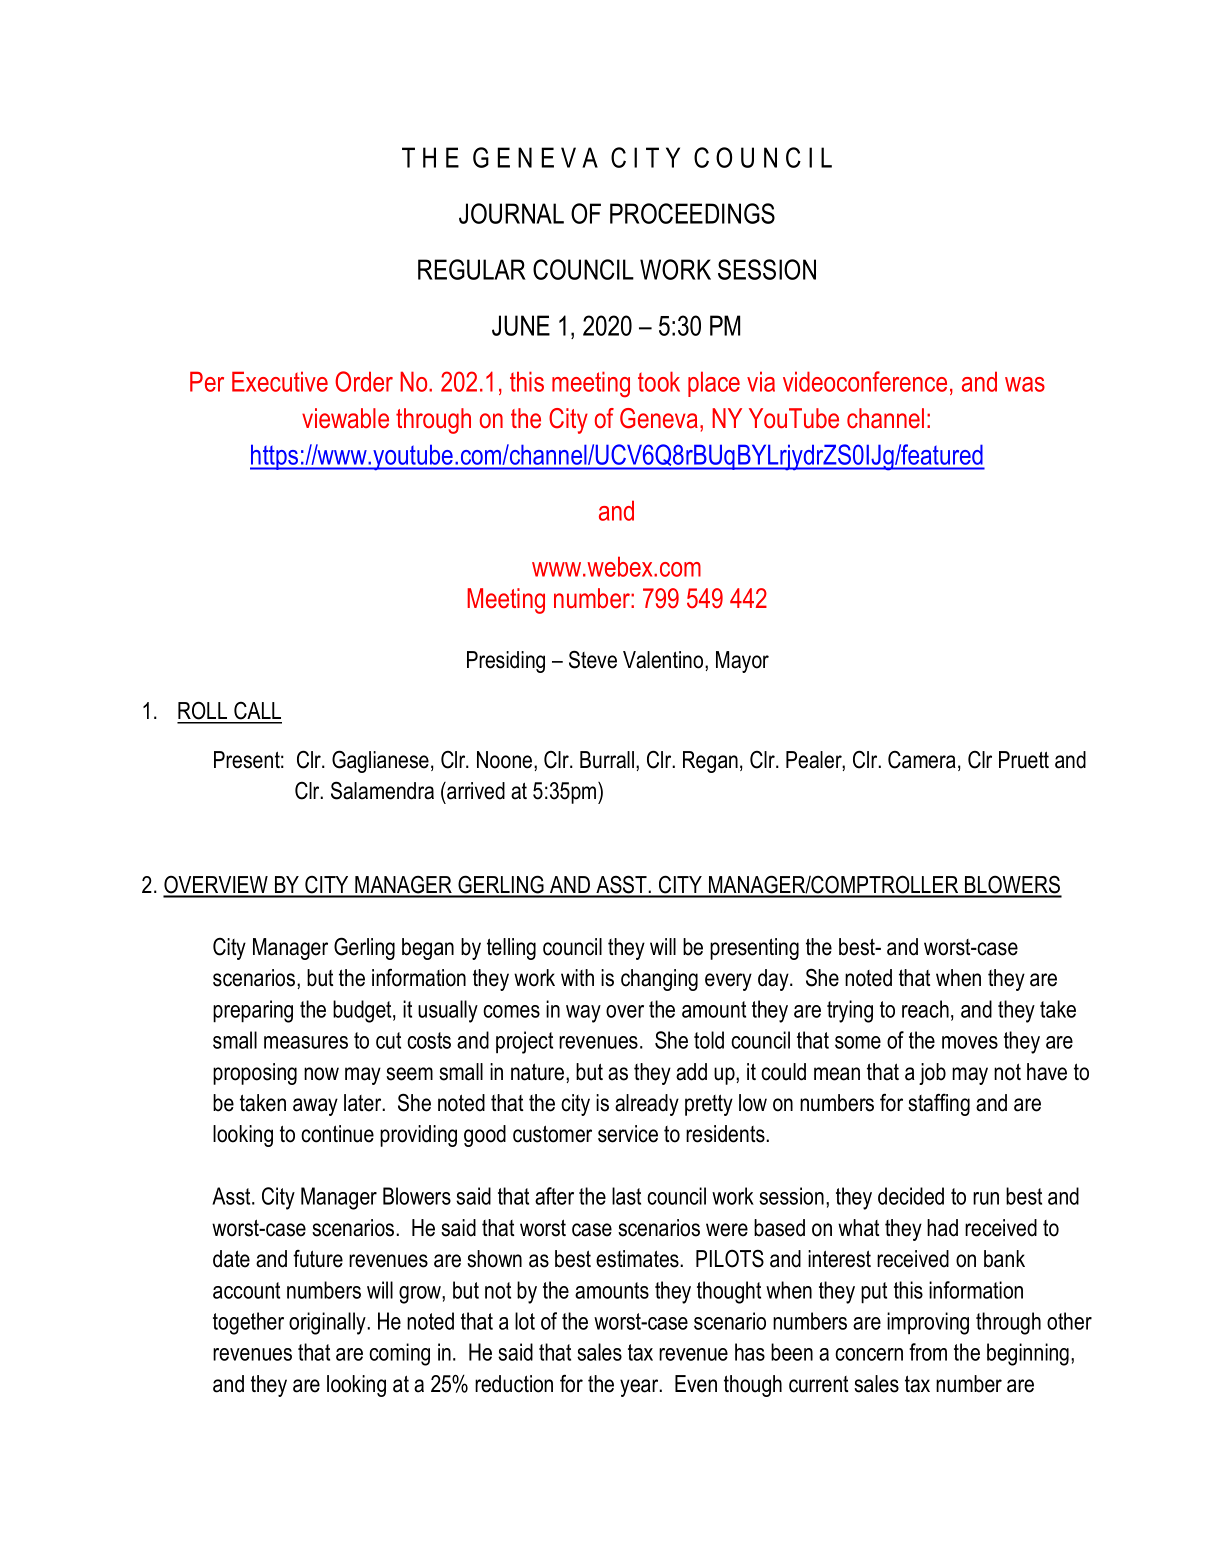 The image size is (1206, 1560). I want to click on Valentino, so click(664, 660).
